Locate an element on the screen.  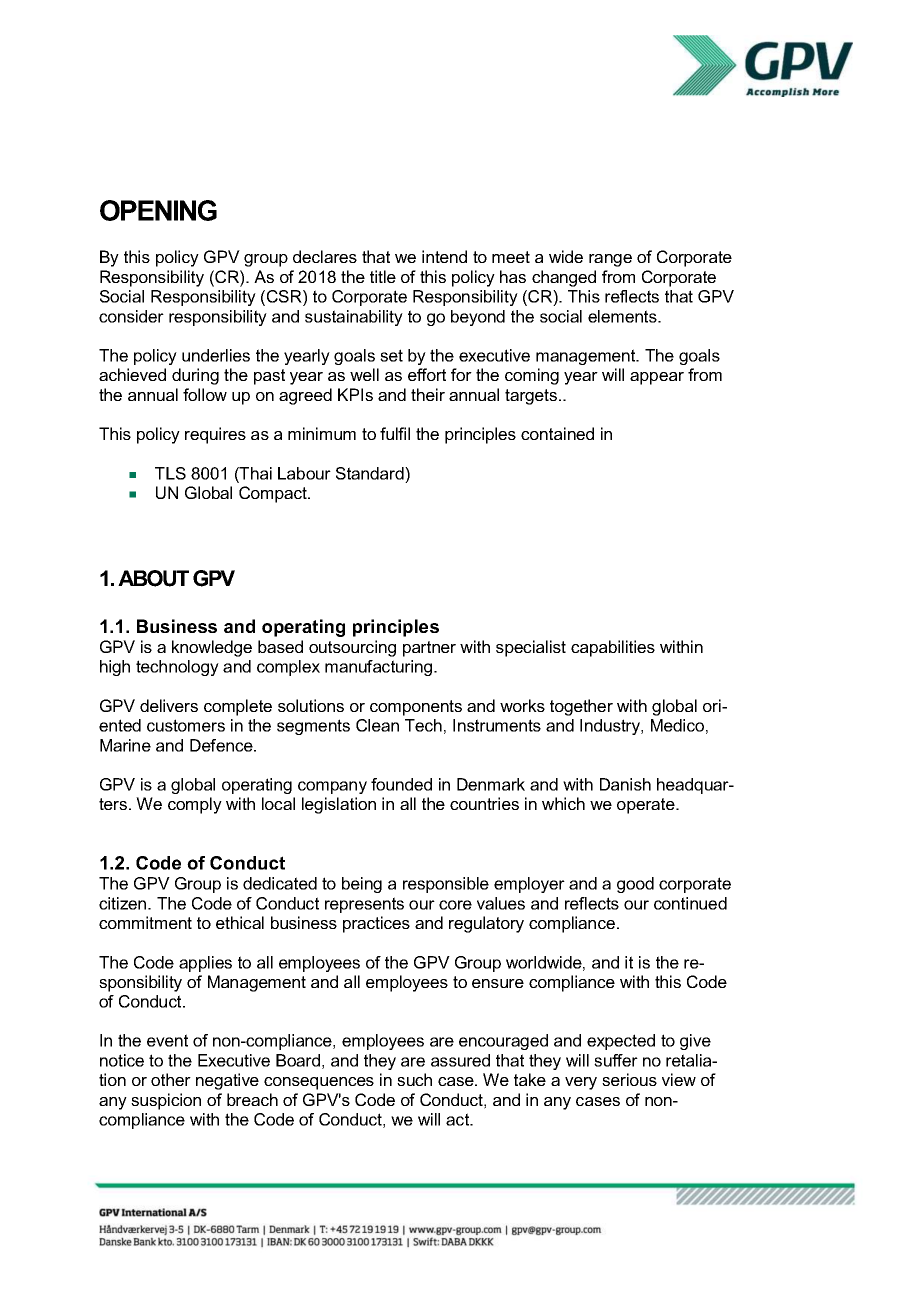
OPENING is located at coordinates (158, 210).
